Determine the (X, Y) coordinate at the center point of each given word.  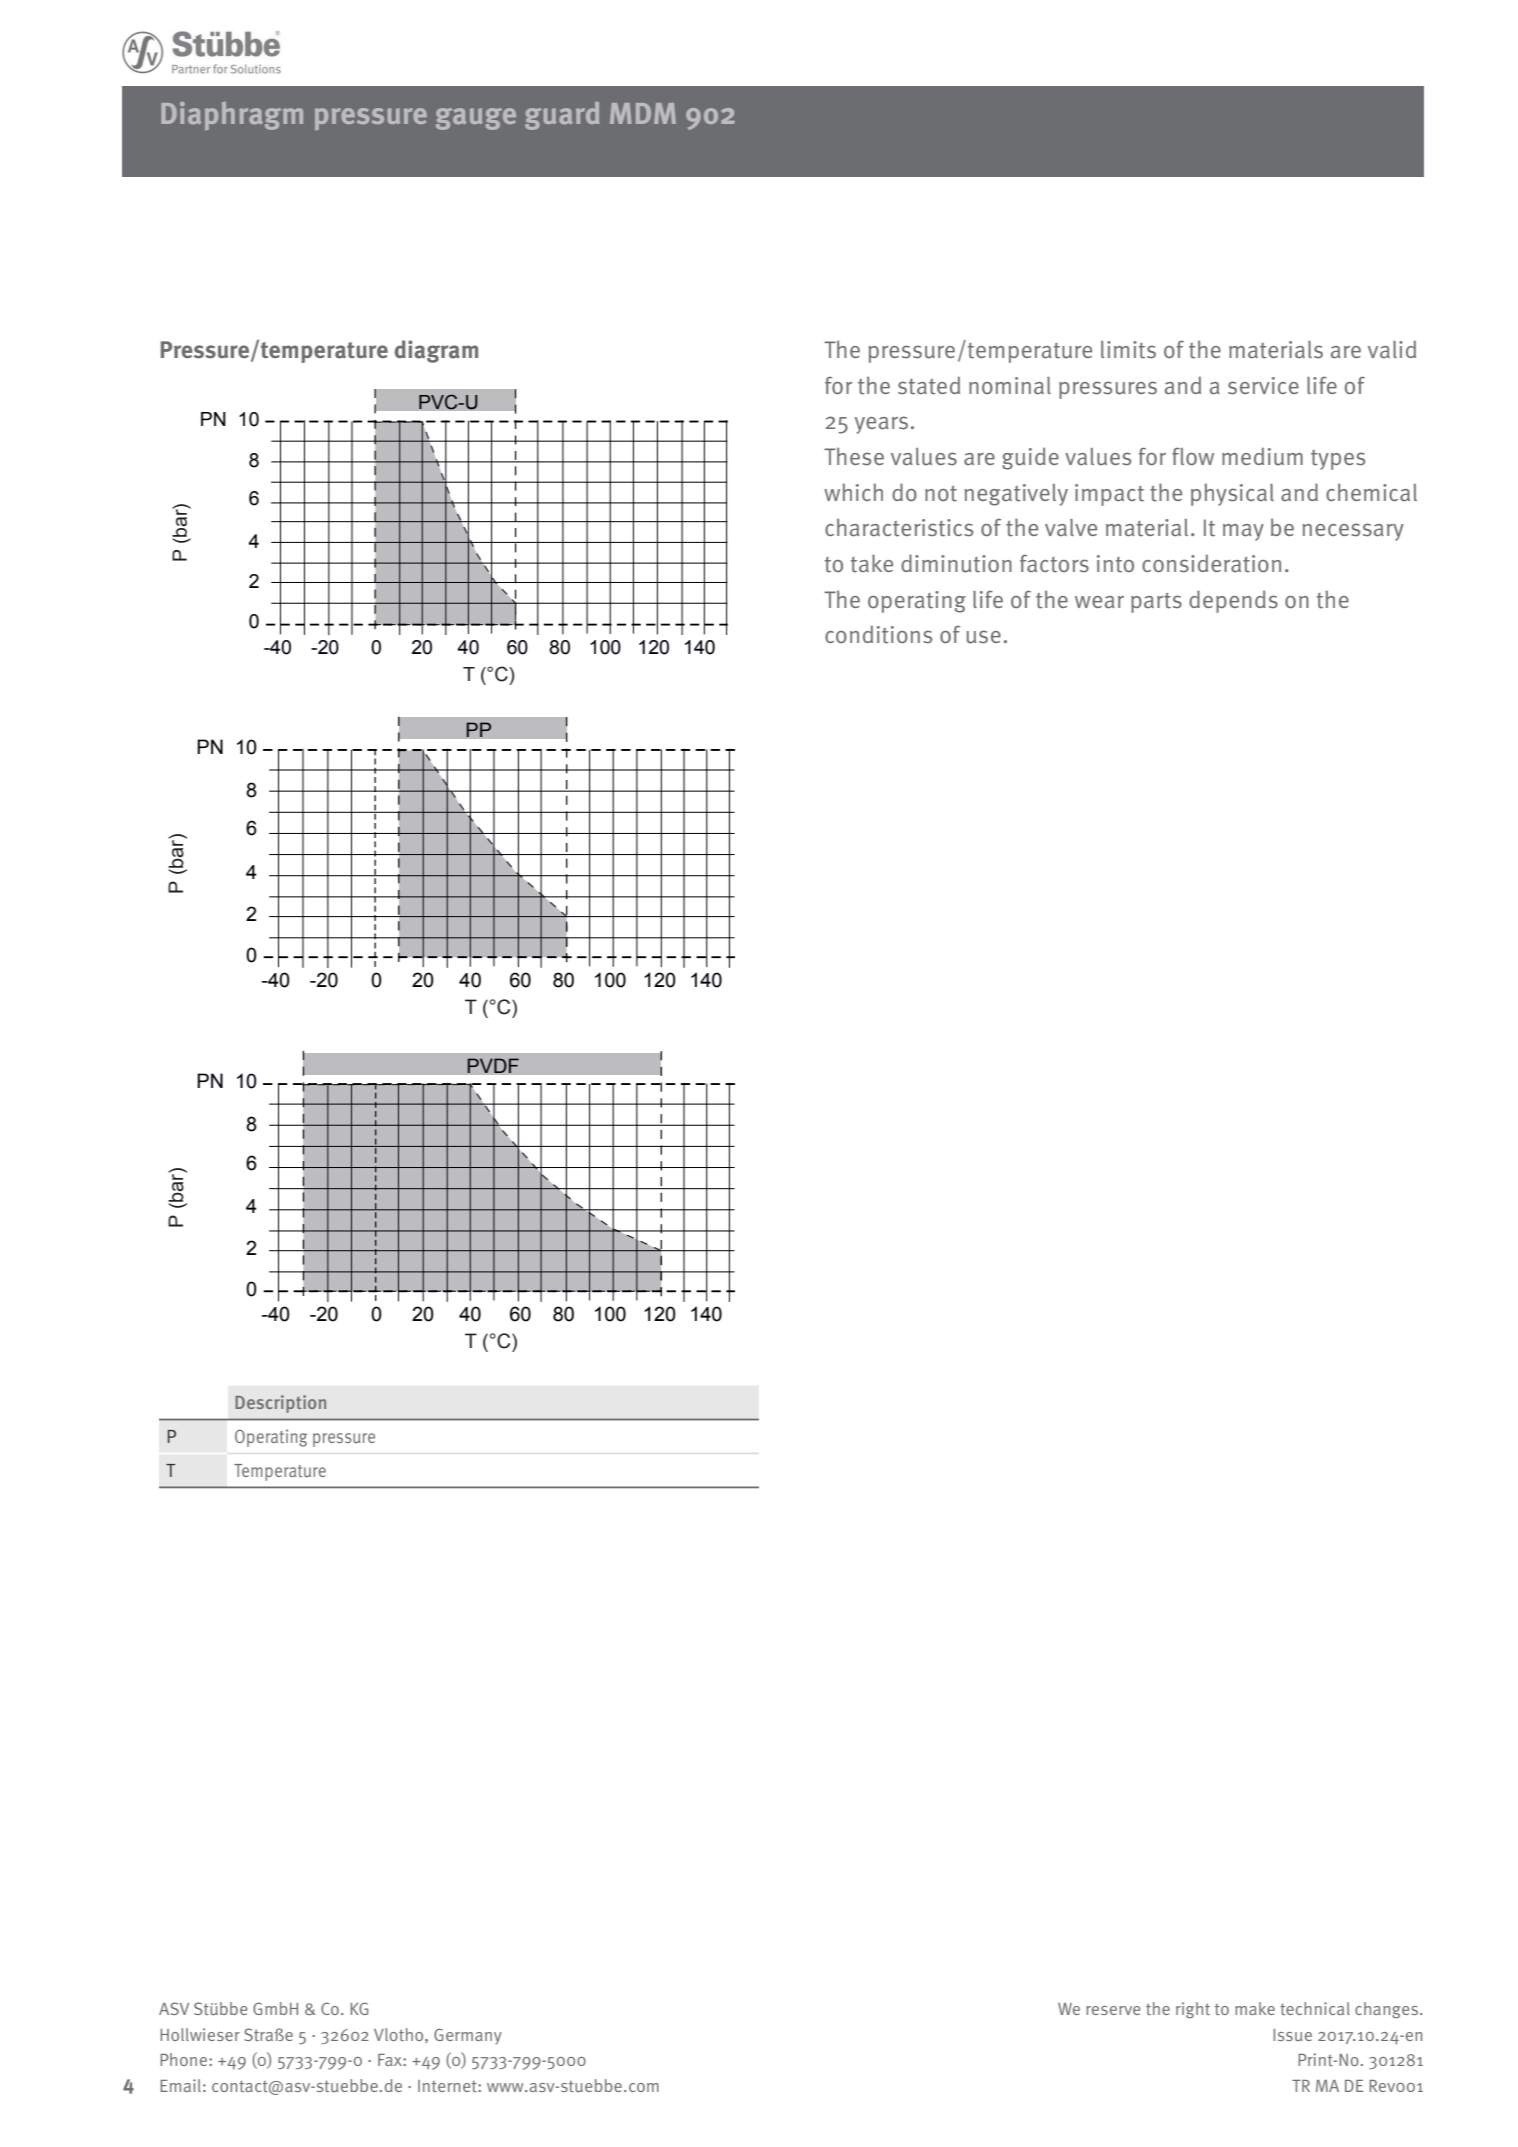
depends (1233, 601)
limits (1128, 350)
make (1255, 2008)
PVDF (493, 1065)
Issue (1292, 2035)
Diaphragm (232, 116)
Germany (468, 2036)
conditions (878, 634)
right (1193, 2010)
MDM (643, 113)
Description (280, 1404)
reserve (1113, 2010)
